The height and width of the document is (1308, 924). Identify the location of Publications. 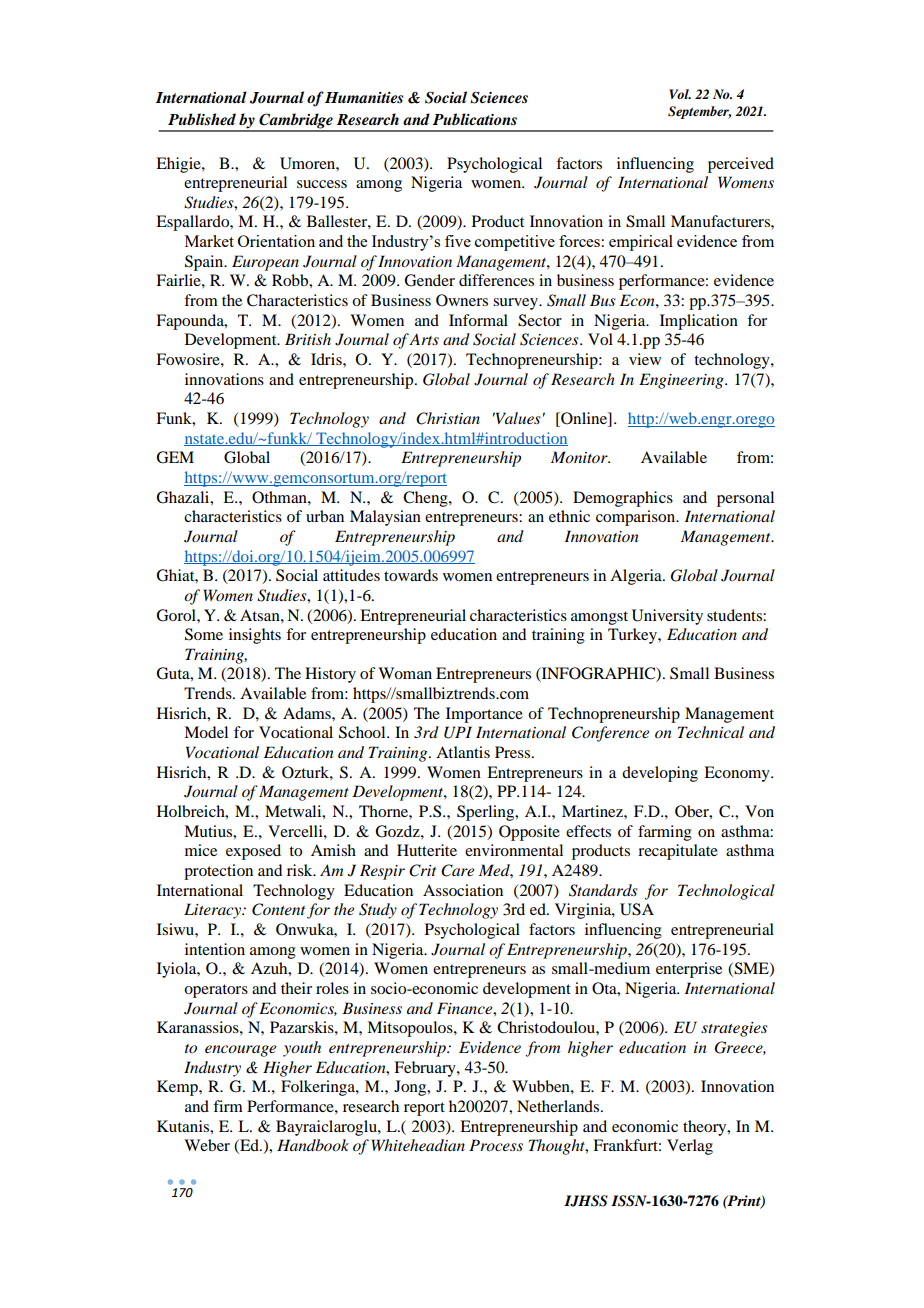
(475, 119).
